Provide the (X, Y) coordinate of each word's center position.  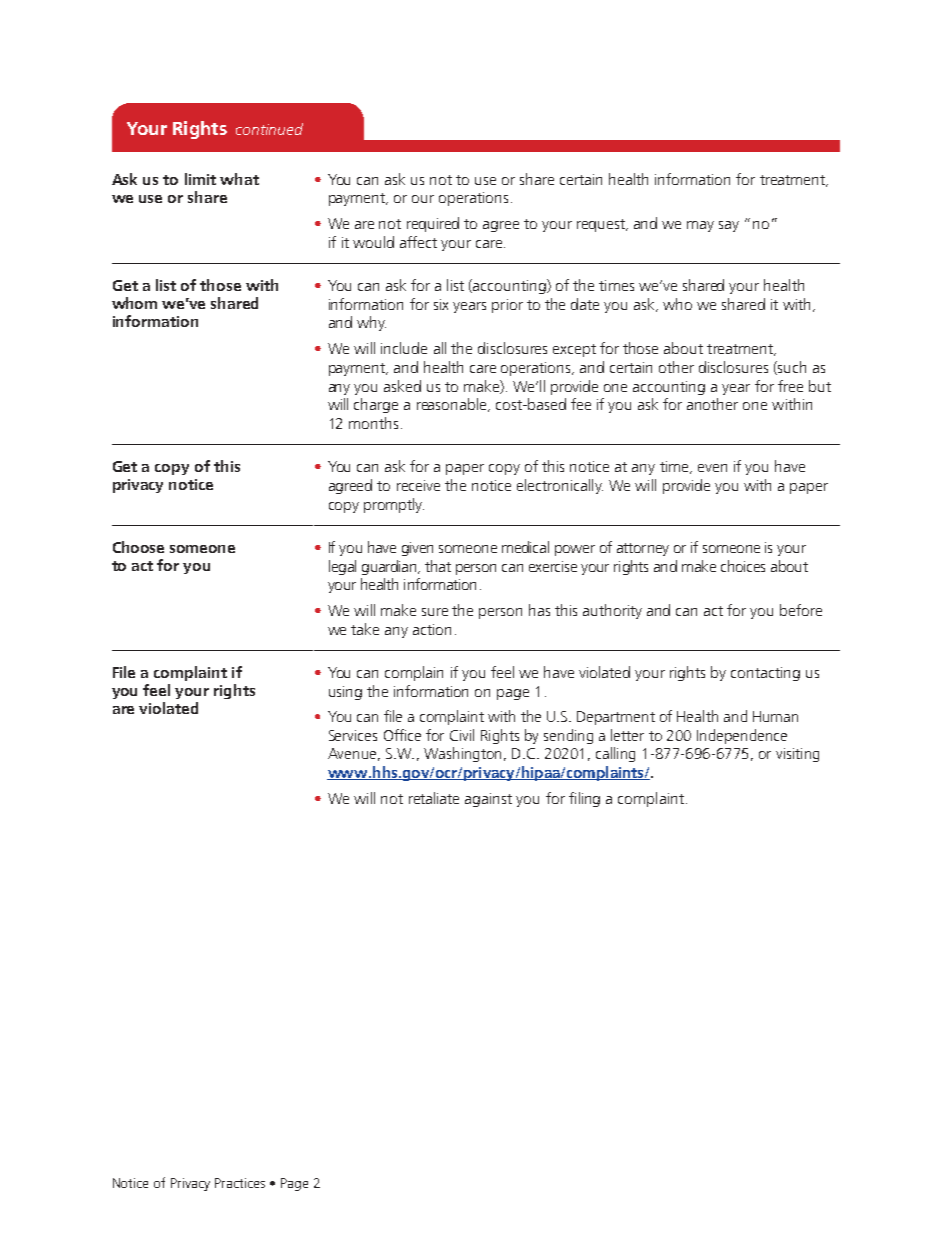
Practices (240, 1183)
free (790, 386)
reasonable (453, 405)
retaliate (434, 798)
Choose (138, 547)
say (729, 226)
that (438, 566)
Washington (462, 754)
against (488, 800)
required (433, 224)
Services (353, 735)
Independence (742, 736)
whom (134, 303)
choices (743, 566)
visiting (797, 755)
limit (200, 179)
